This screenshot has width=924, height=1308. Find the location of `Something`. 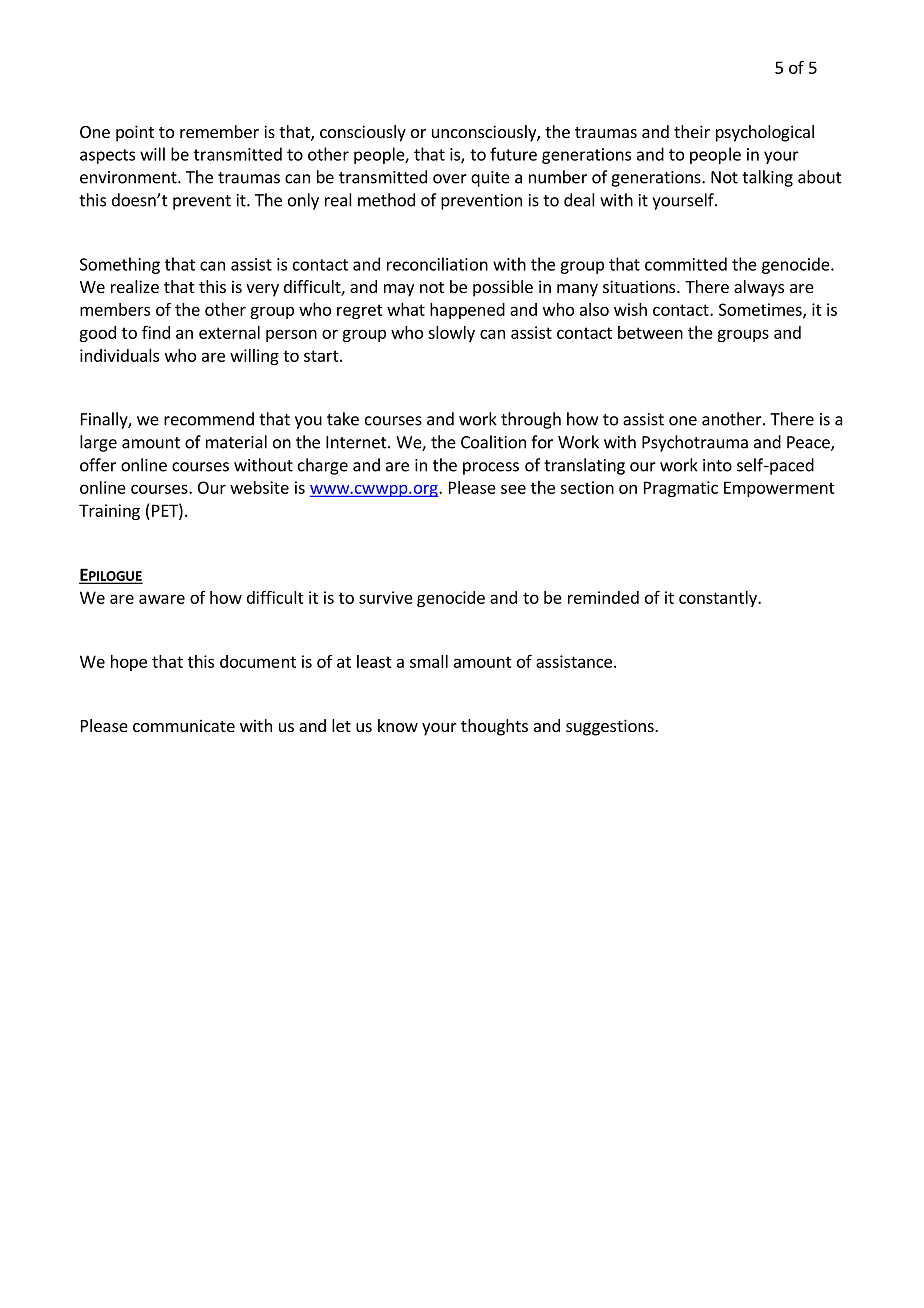

Something is located at coordinates (120, 265).
